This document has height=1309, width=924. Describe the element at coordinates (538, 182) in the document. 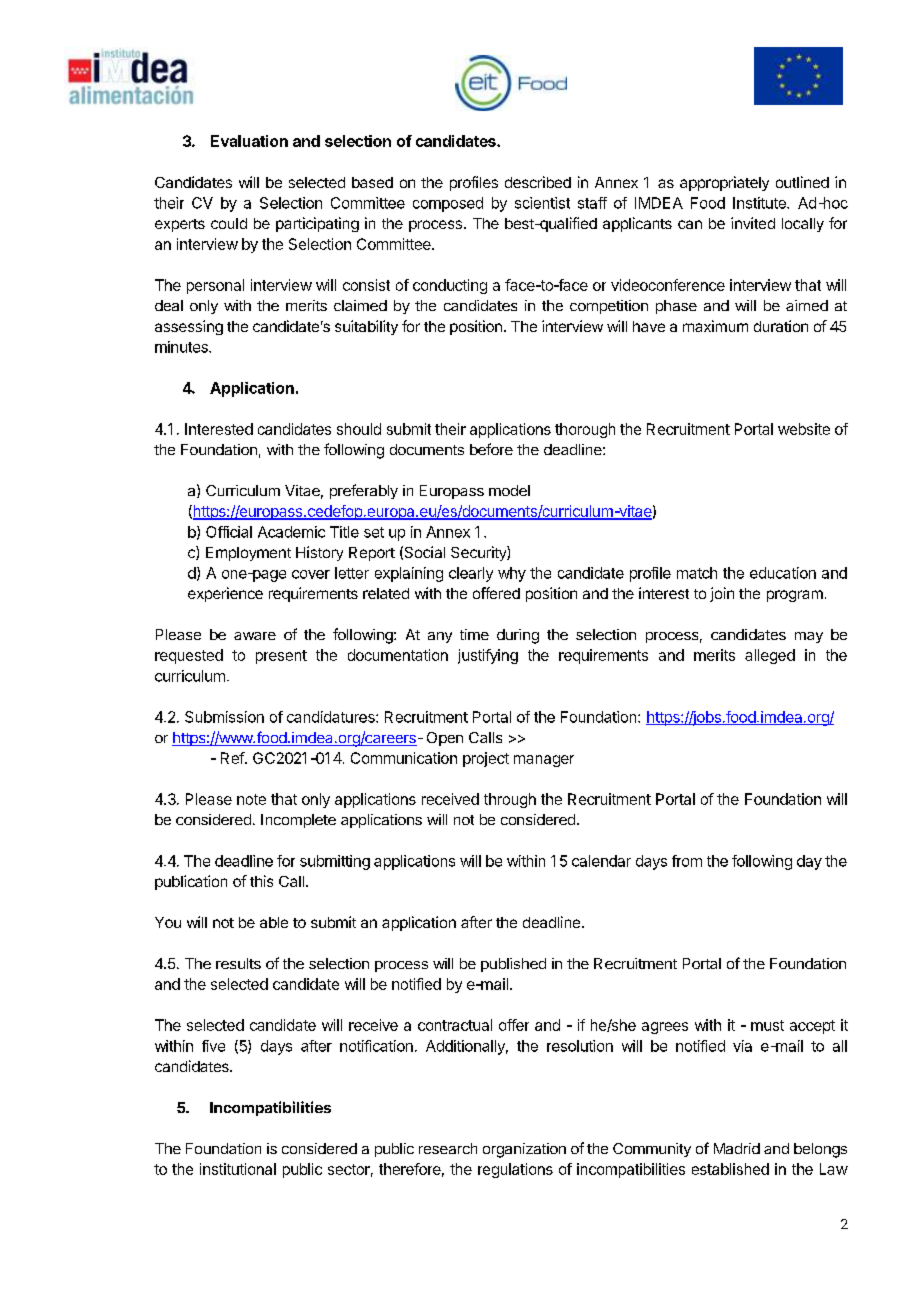

I see `described` at that location.
